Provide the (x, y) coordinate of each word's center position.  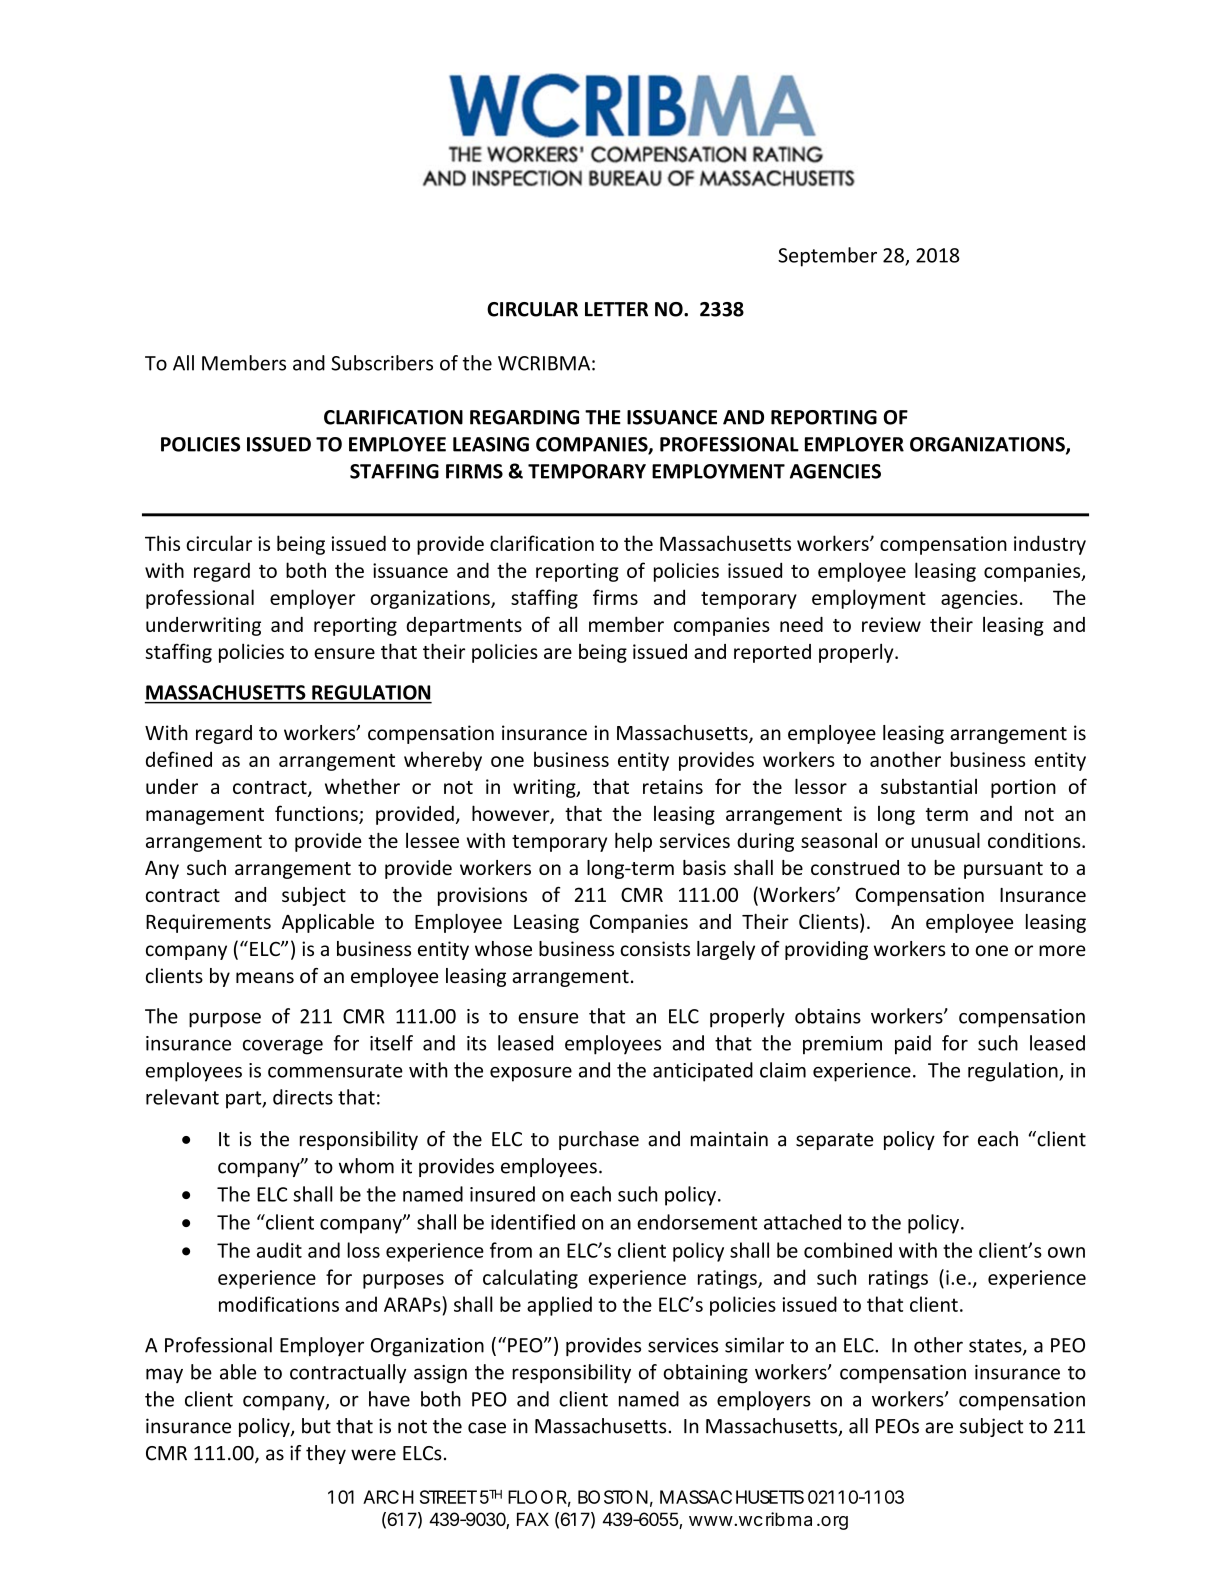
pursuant (1003, 870)
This (162, 543)
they (326, 1454)
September (827, 257)
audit (279, 1250)
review (891, 624)
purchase (599, 1140)
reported (772, 653)
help (633, 842)
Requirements (208, 923)
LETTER (616, 309)
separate (834, 1141)
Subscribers (382, 363)
